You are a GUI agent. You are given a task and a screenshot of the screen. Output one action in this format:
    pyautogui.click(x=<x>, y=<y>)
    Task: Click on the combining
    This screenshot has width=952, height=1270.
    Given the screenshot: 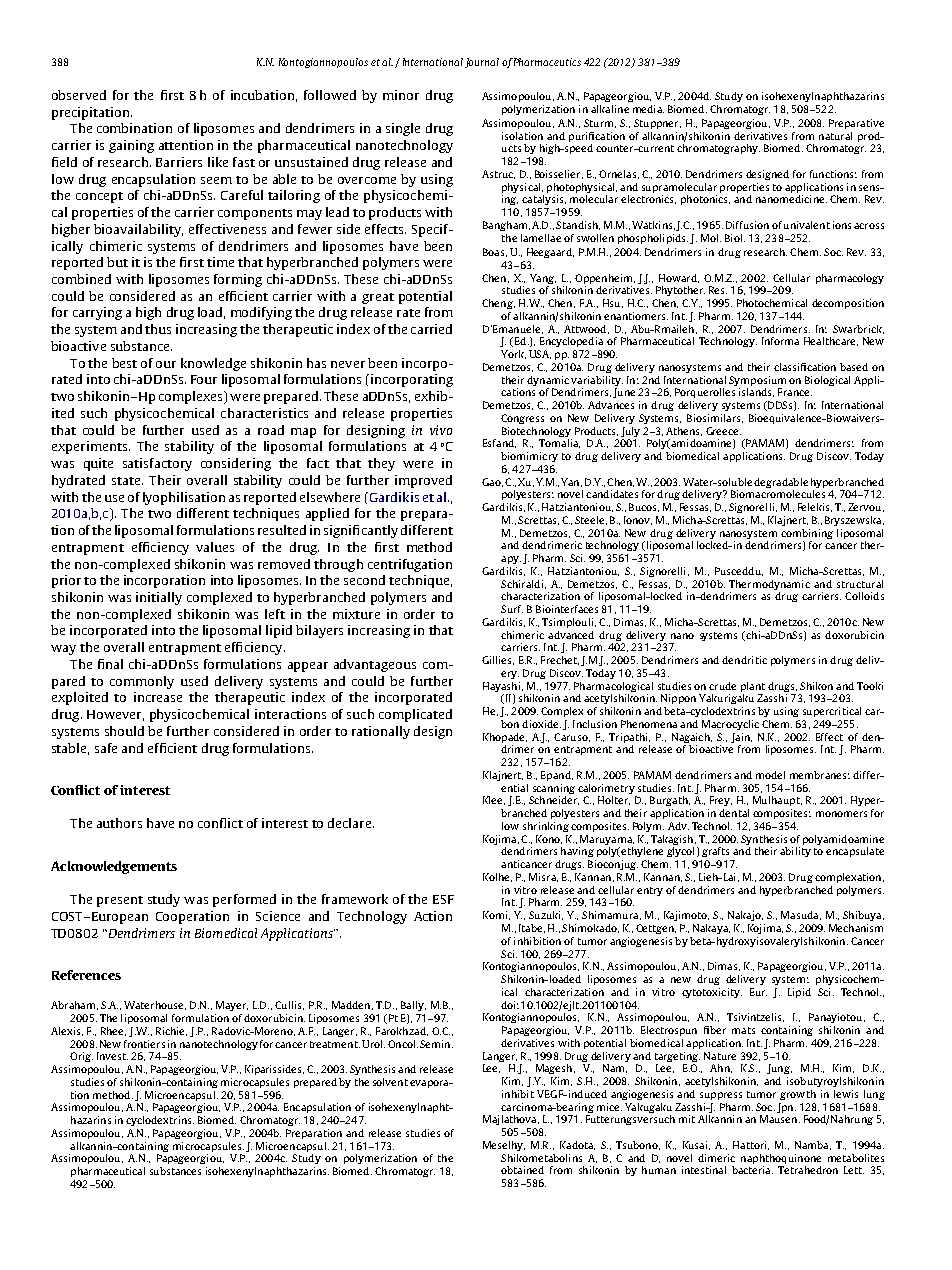 What is the action you would take?
    pyautogui.click(x=807, y=534)
